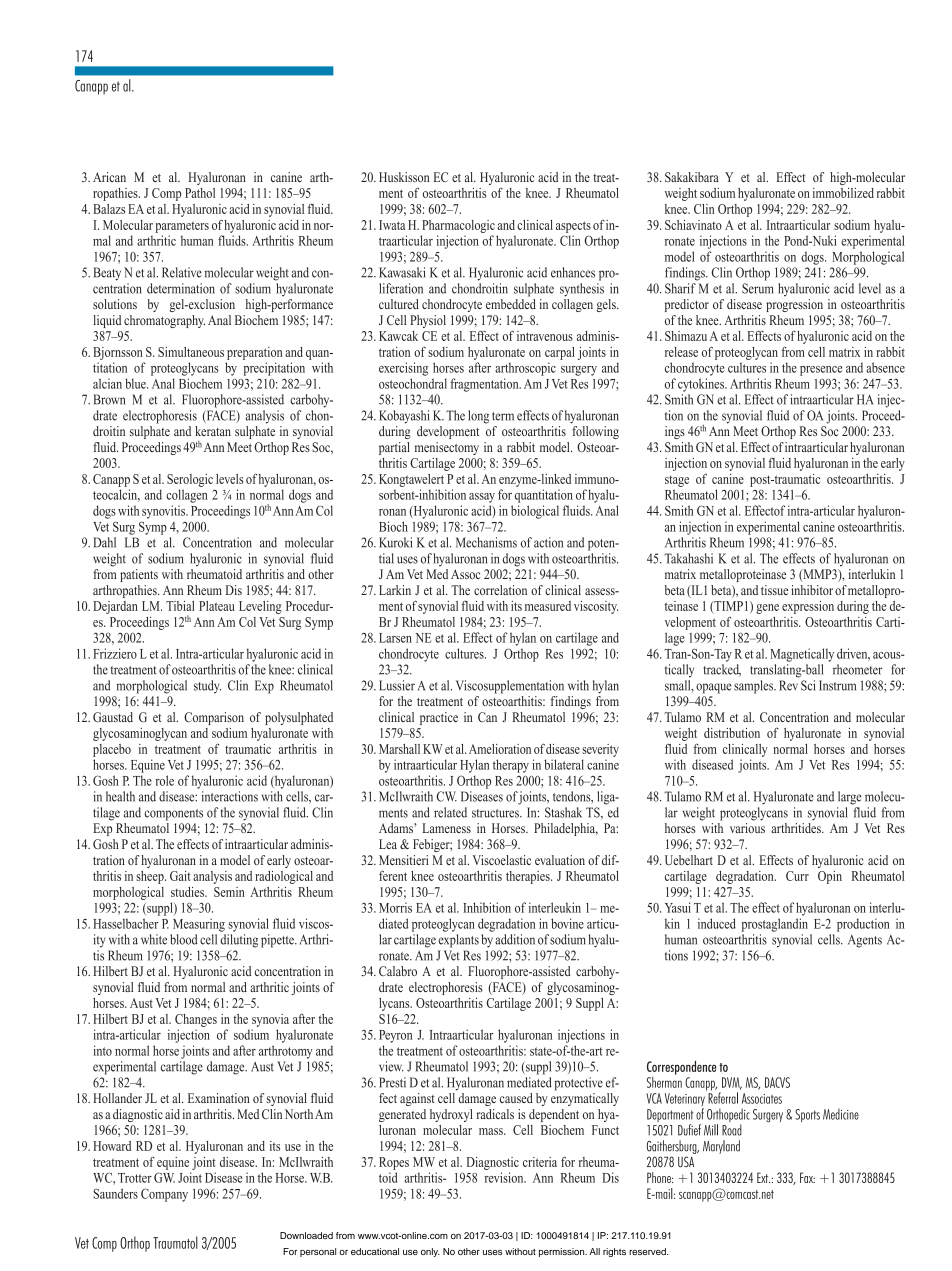  What do you see at coordinates (200, 193) in the document?
I see `Pathol` at bounding box center [200, 193].
